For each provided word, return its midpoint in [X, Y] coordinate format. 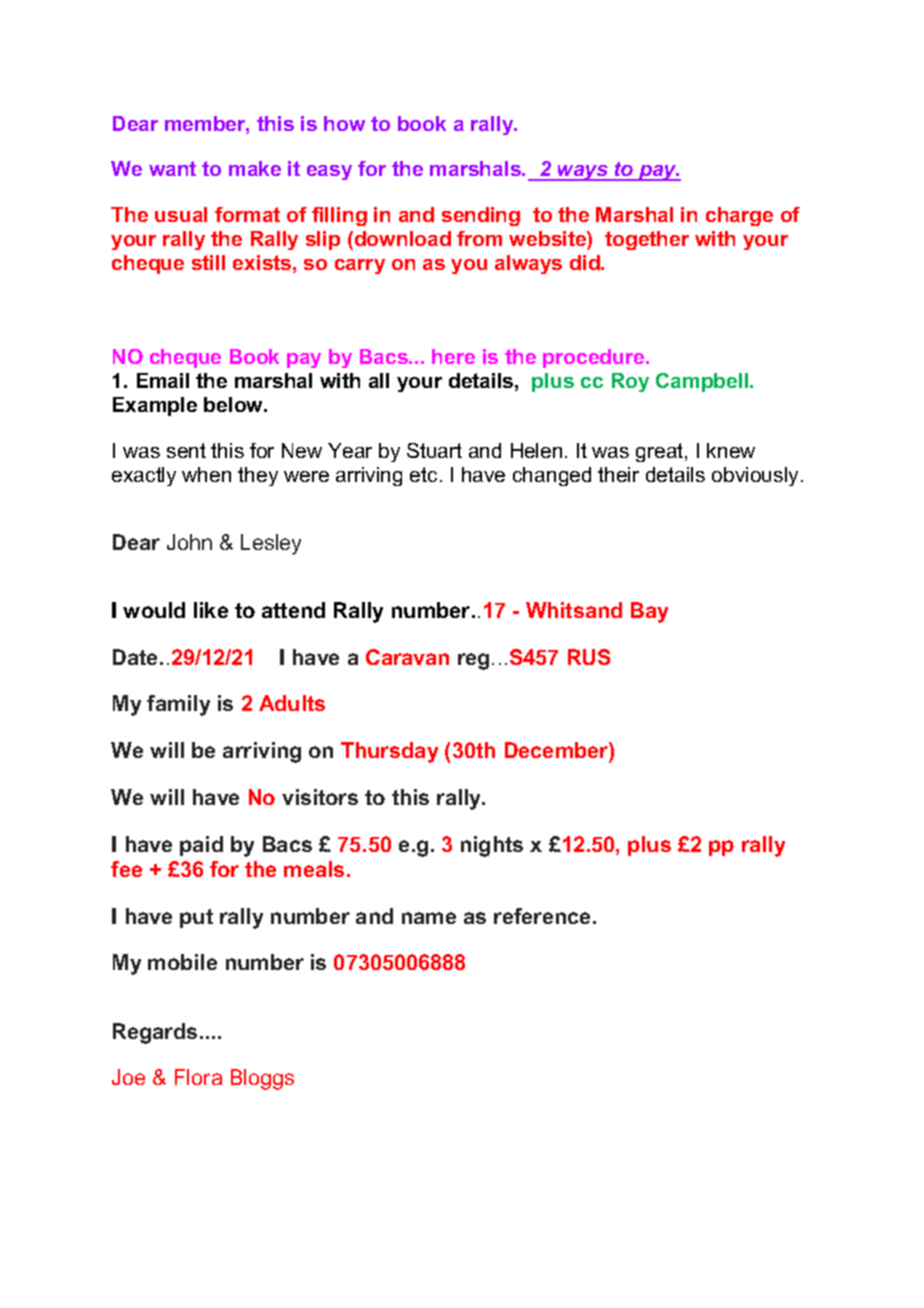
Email [163, 380]
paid [201, 846]
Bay [649, 612]
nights [492, 846]
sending [481, 216]
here [453, 356]
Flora [198, 1077]
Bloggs [262, 1079]
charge [739, 216]
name [429, 918]
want [172, 168]
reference [542, 916]
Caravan [407, 657]
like [211, 610]
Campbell [703, 382]
